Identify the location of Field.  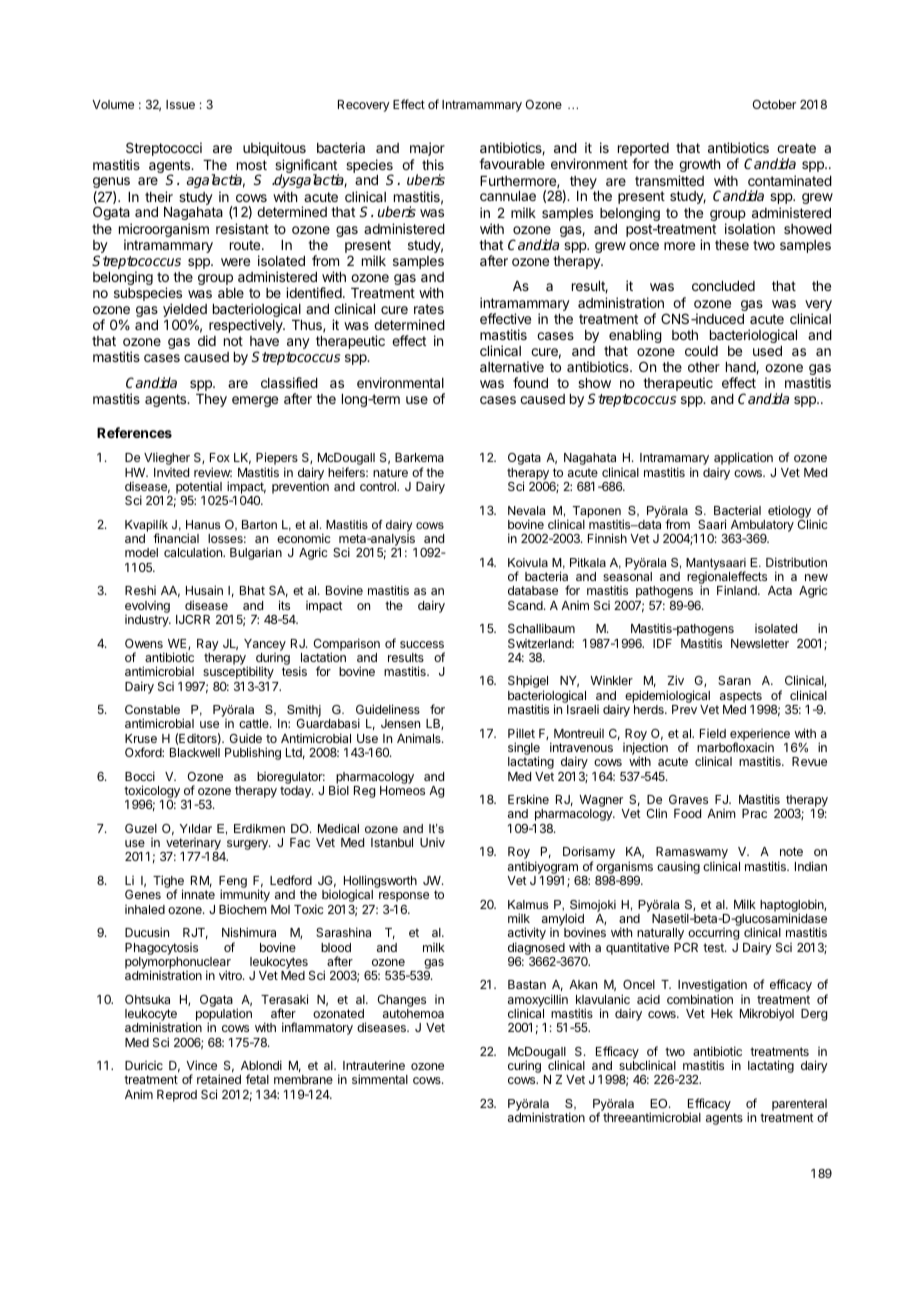
(713, 733).
